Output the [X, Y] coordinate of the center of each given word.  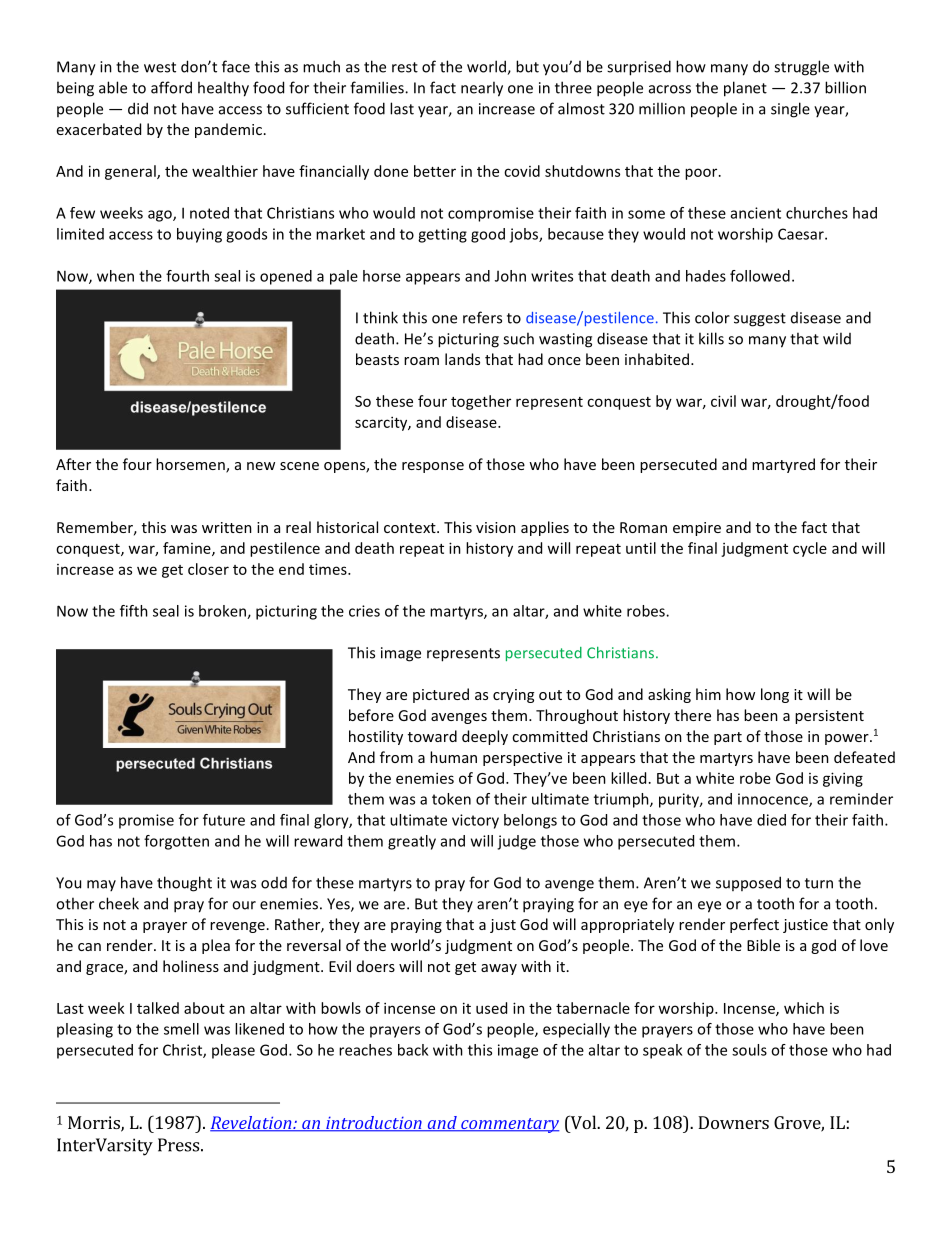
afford [171, 87]
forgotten [176, 842]
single [790, 110]
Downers [733, 1122]
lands [462, 359]
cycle [810, 549]
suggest [760, 320]
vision [496, 527]
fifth [134, 611]
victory [475, 821]
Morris [95, 1124]
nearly [482, 89]
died [771, 820]
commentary [509, 1125]
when [115, 276]
